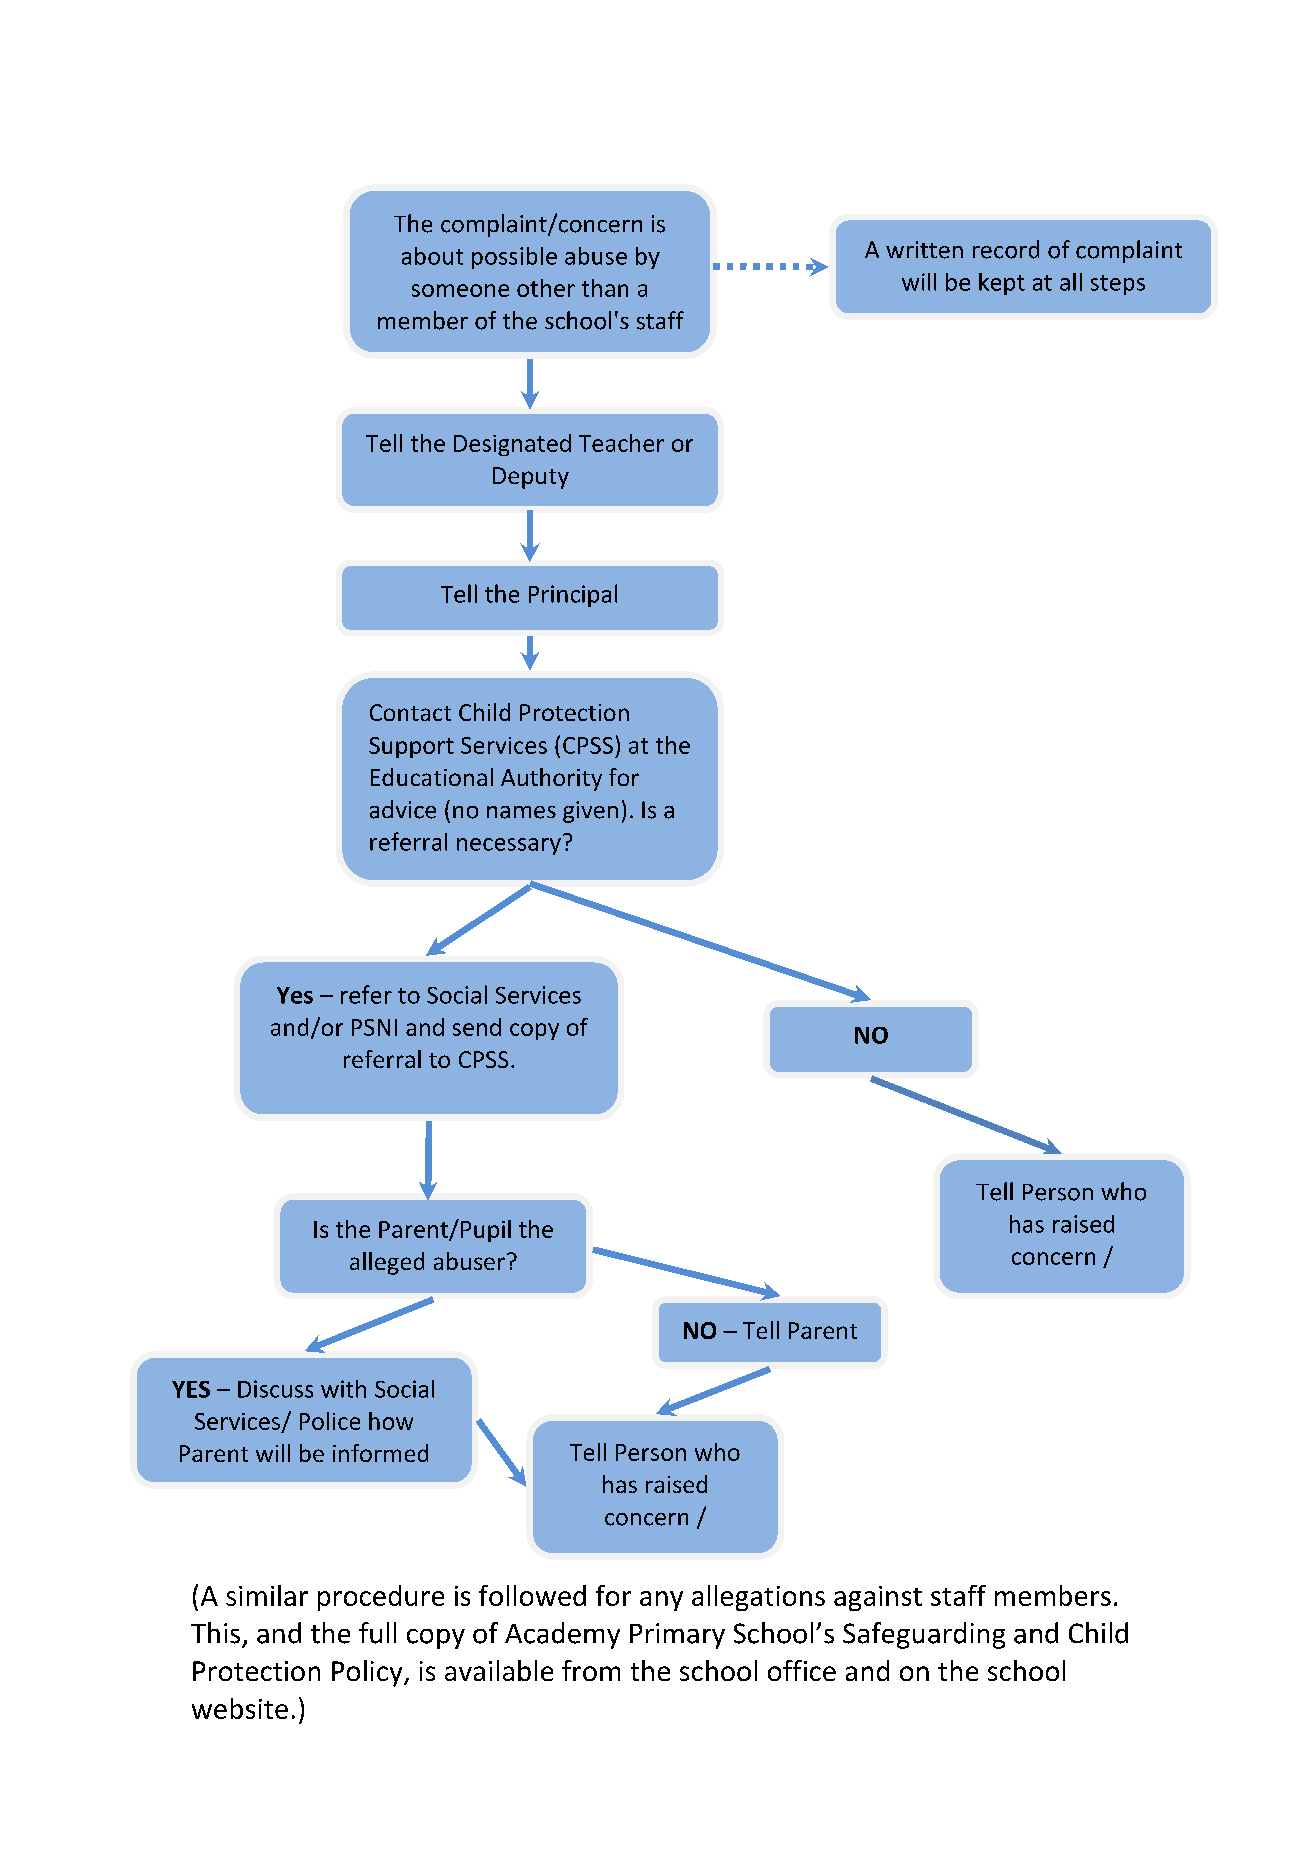  Describe the element at coordinates (477, 1027) in the document. I see `send` at that location.
